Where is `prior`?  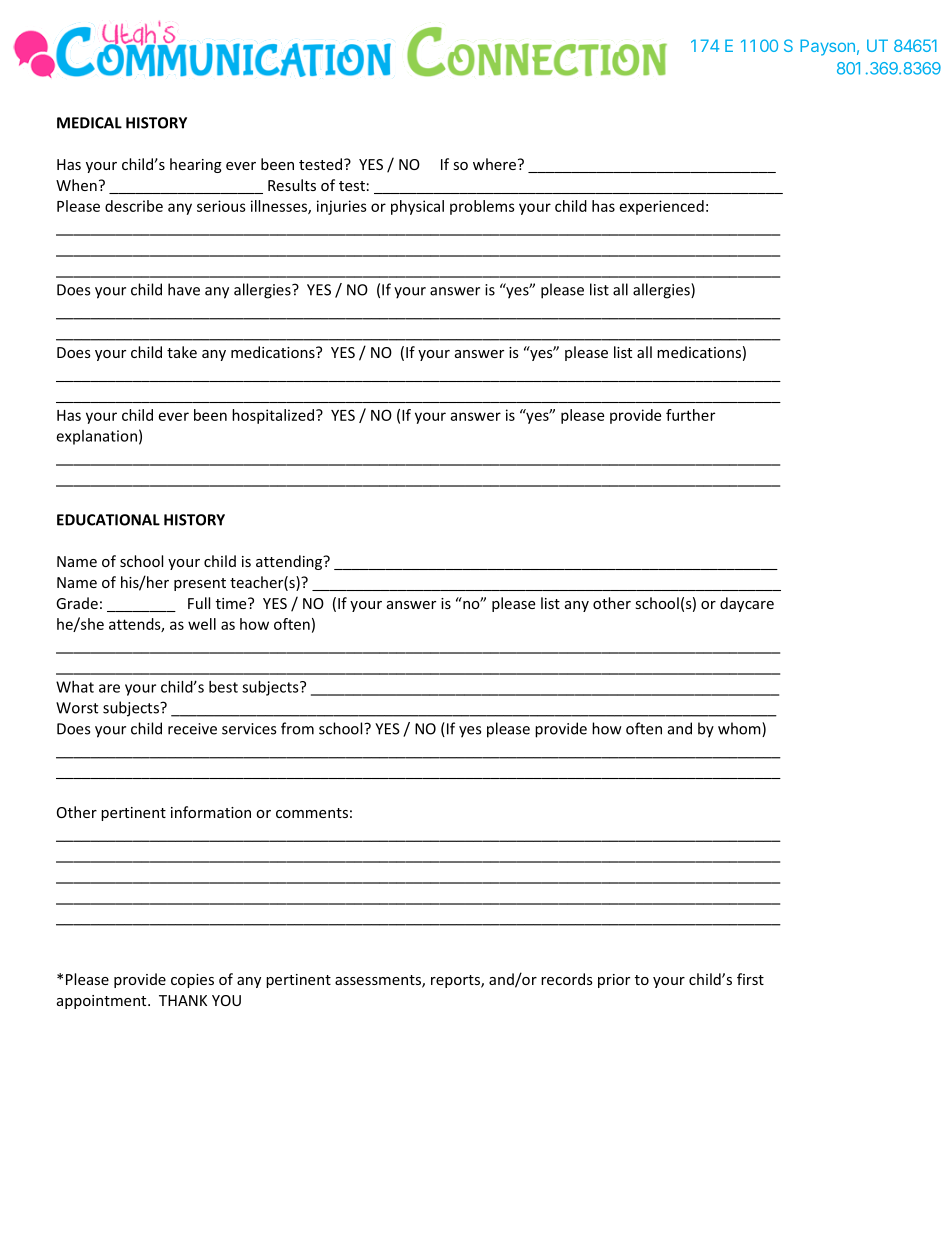 prior is located at coordinates (614, 981).
